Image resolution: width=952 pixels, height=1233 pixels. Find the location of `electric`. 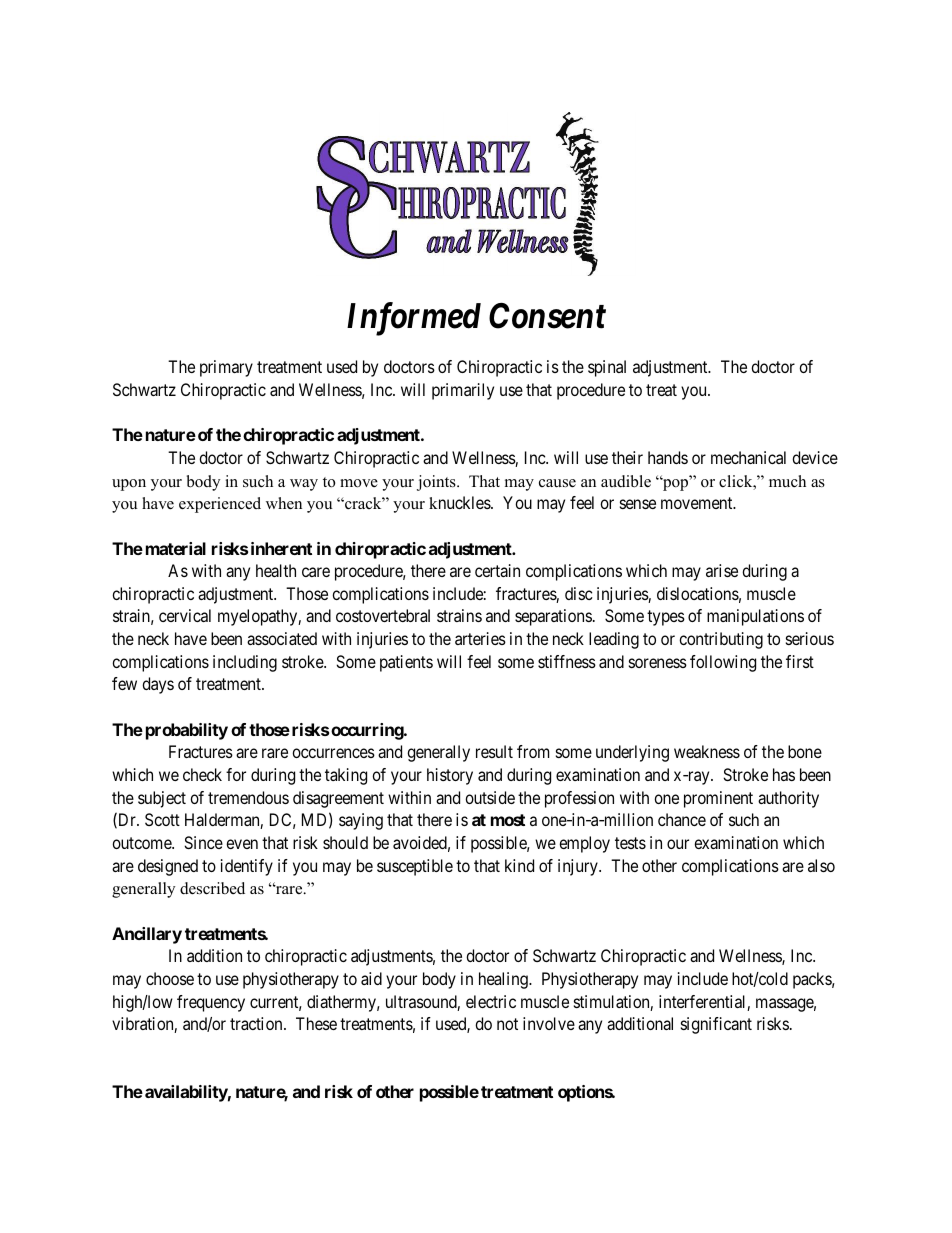

electric is located at coordinates (491, 1001).
